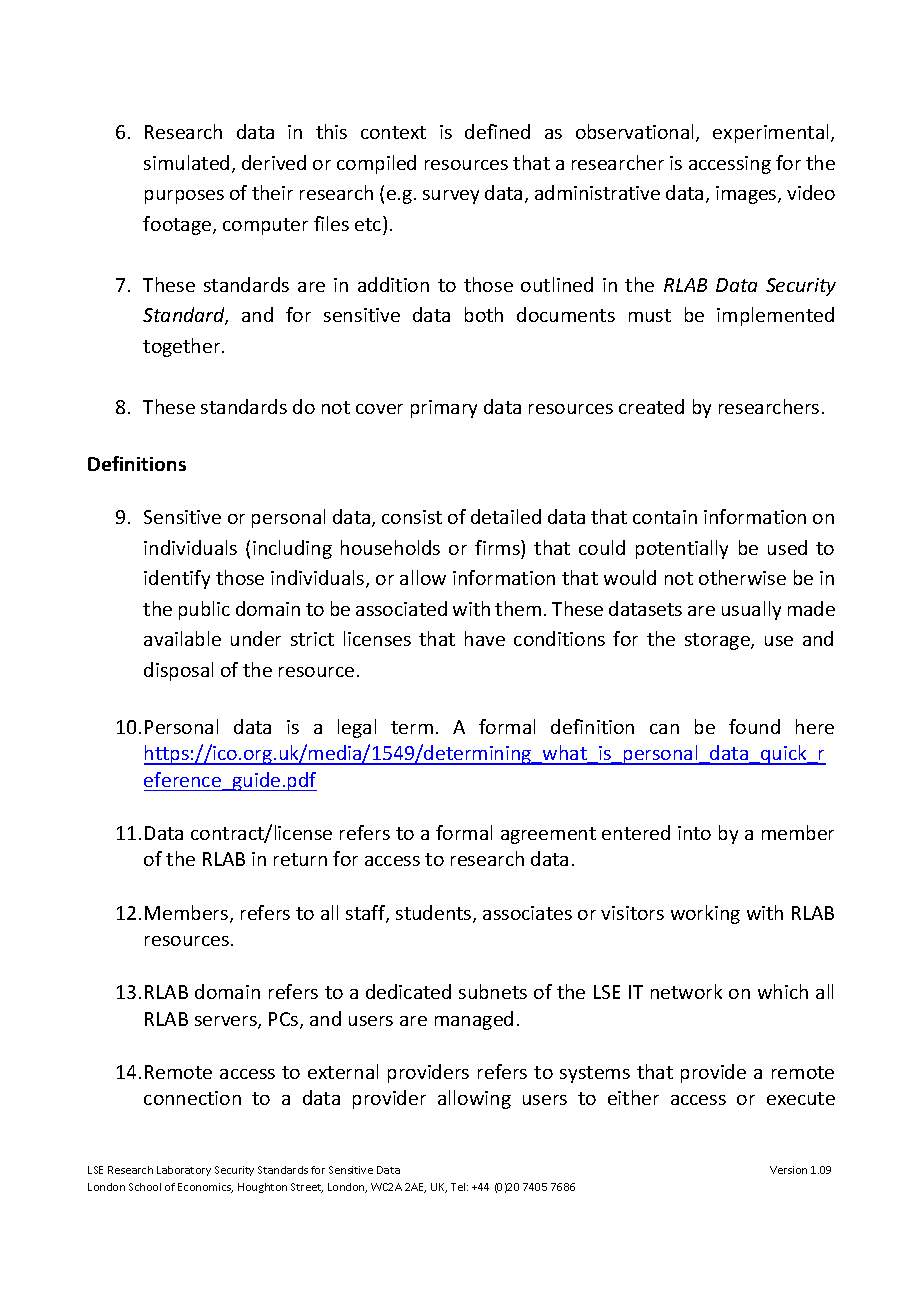  What do you see at coordinates (300, 859) in the page?
I see `return` at bounding box center [300, 859].
